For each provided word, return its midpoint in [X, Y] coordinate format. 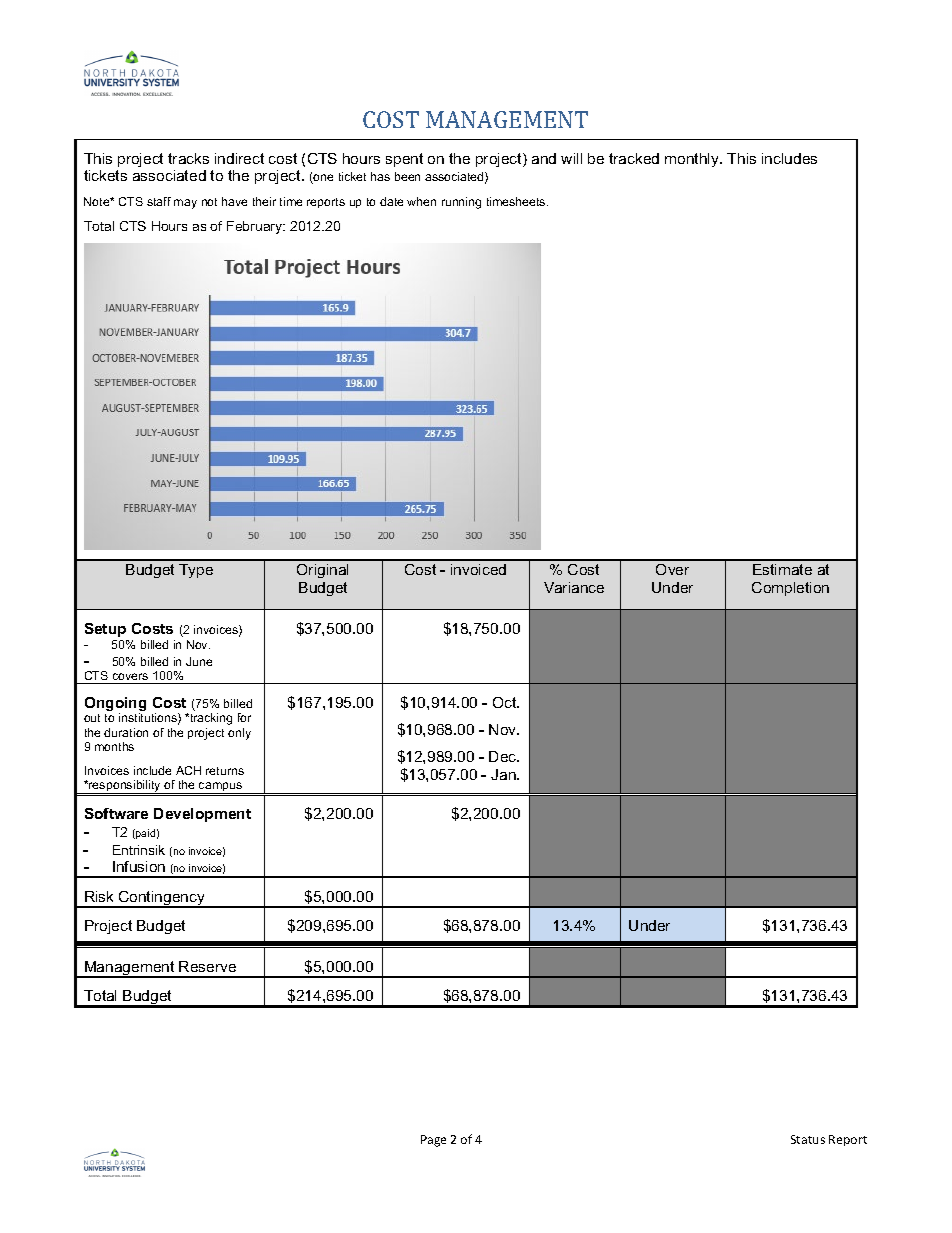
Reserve [207, 966]
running [461, 203]
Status [808, 1139]
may [185, 204]
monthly [693, 160]
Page [433, 1141]
